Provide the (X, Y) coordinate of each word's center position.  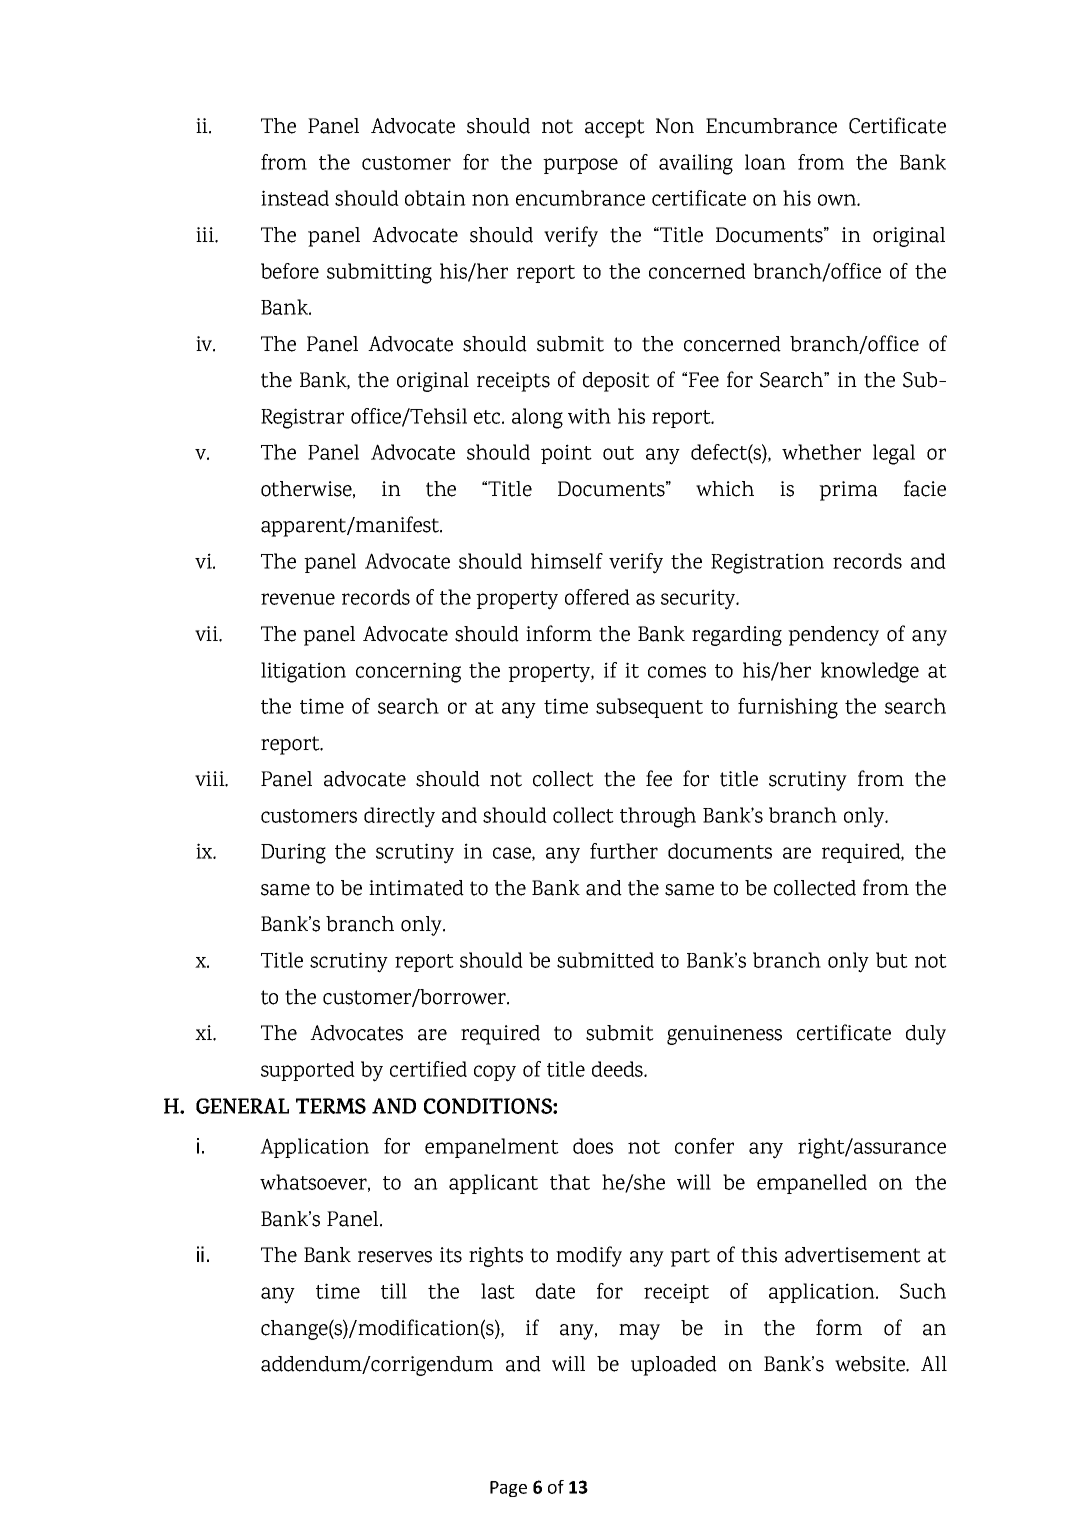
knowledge (870, 672)
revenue (298, 599)
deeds (618, 1069)
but (892, 960)
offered (597, 597)
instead (295, 198)
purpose (580, 166)
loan (765, 162)
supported (308, 1071)
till (394, 1291)
